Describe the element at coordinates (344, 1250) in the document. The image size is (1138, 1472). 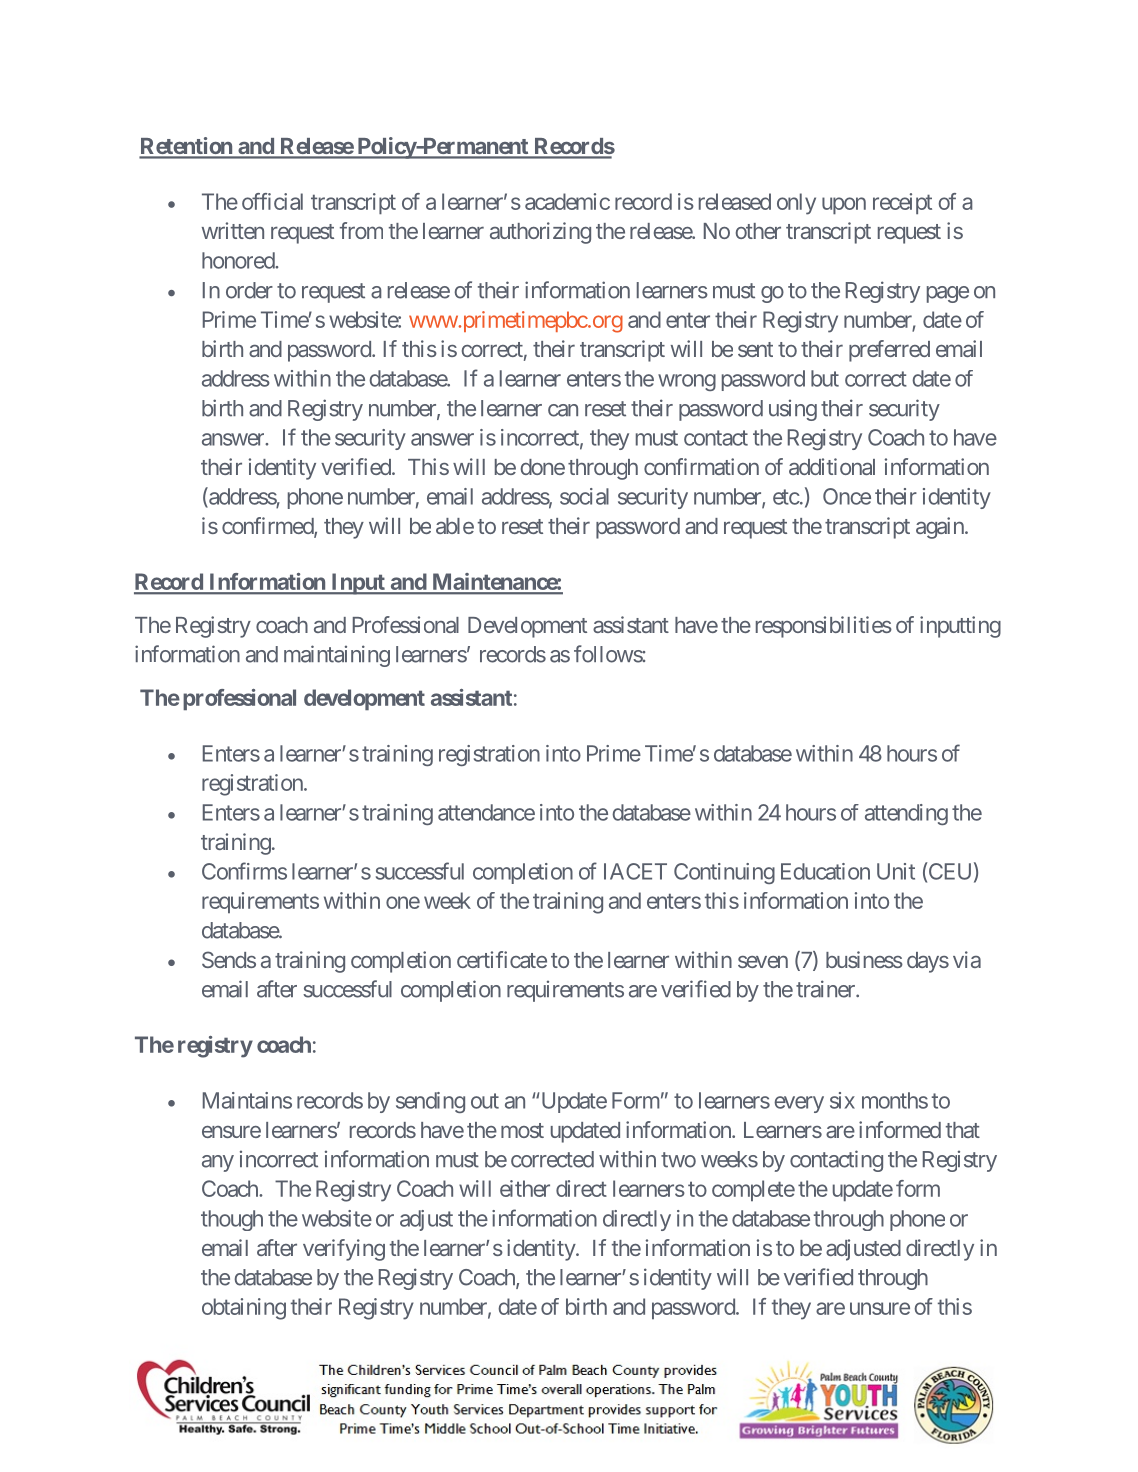
I see `verifying` at that location.
